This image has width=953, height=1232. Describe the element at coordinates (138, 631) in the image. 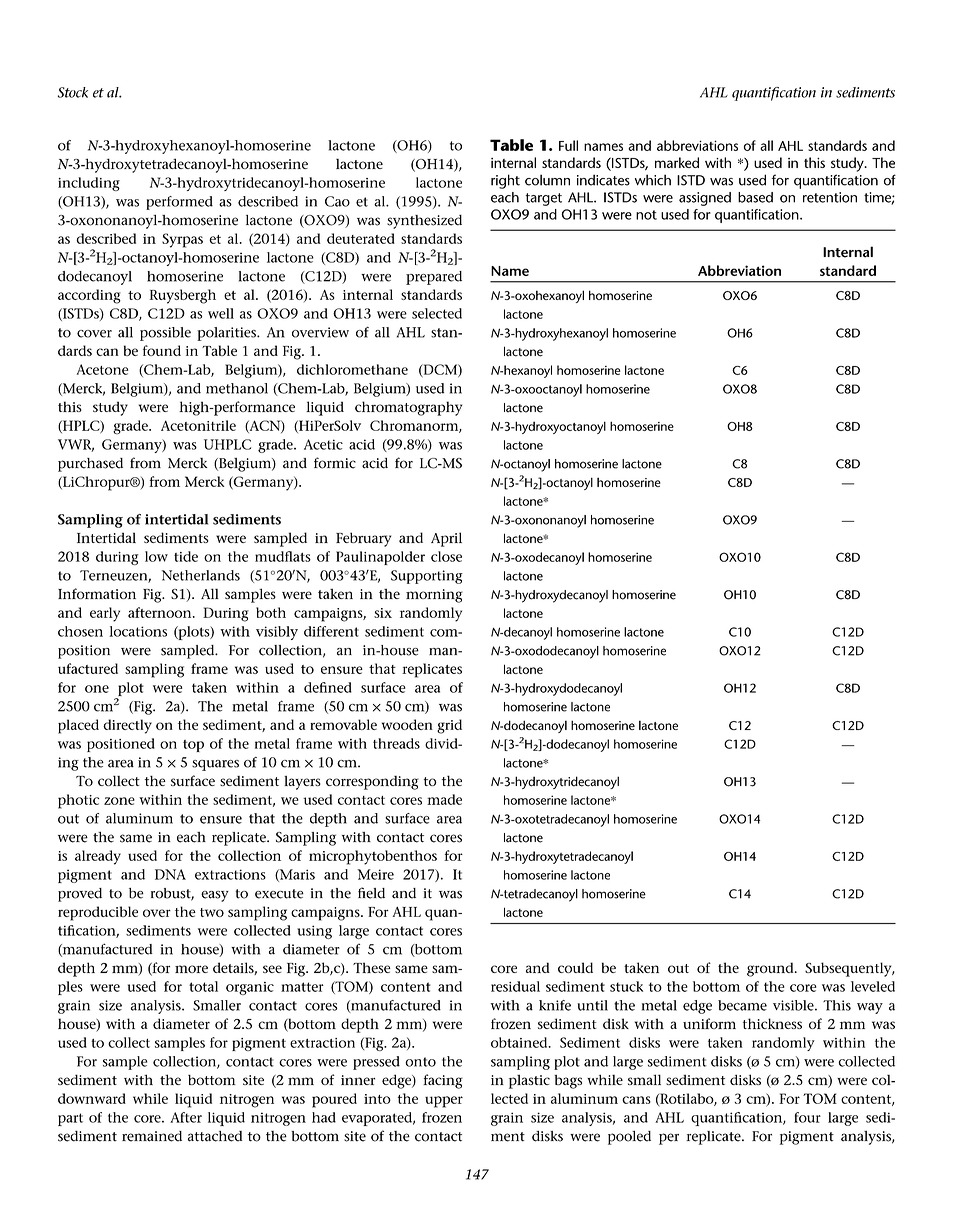

I see `locations` at that location.
